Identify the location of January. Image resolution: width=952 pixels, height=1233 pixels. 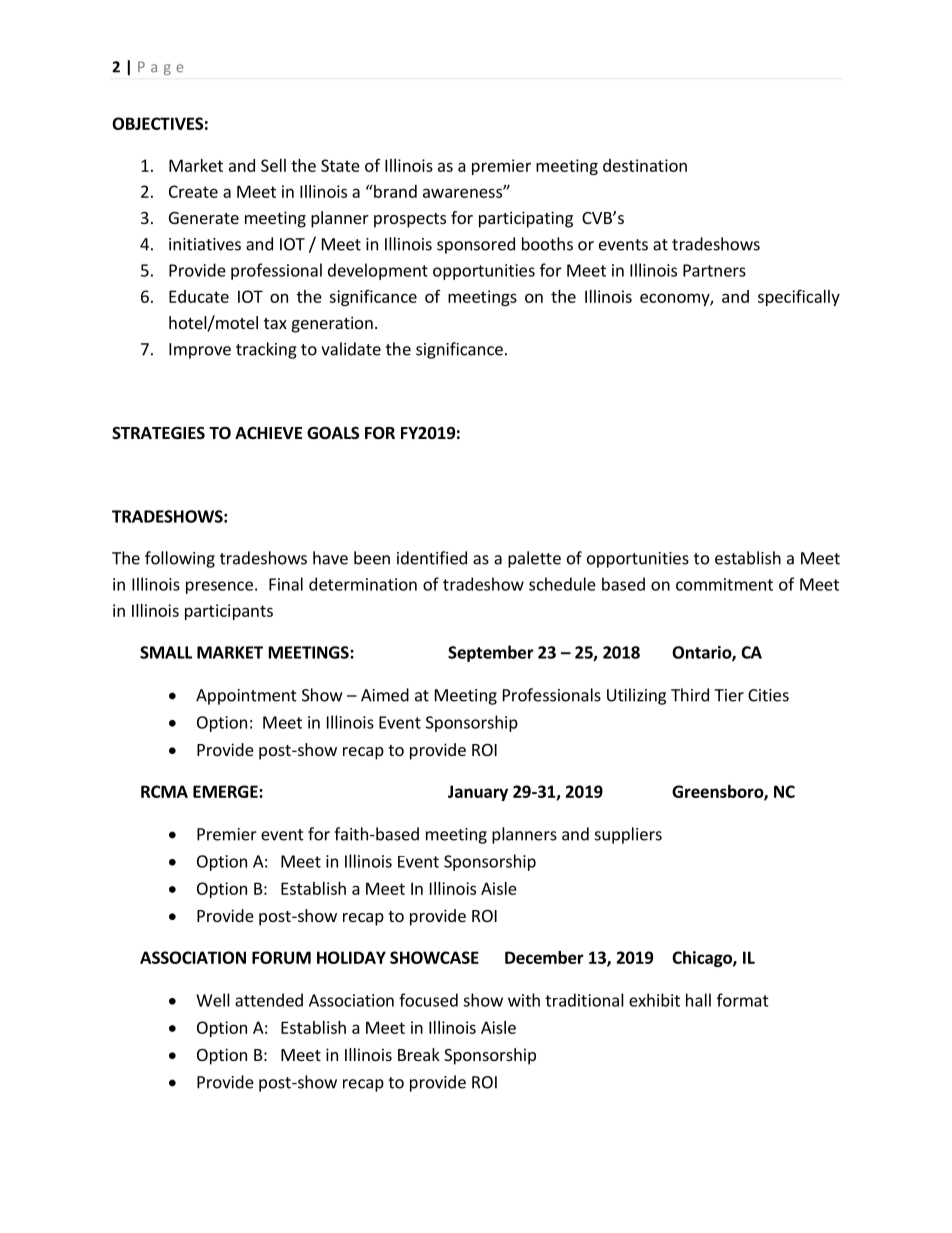
(478, 793).
